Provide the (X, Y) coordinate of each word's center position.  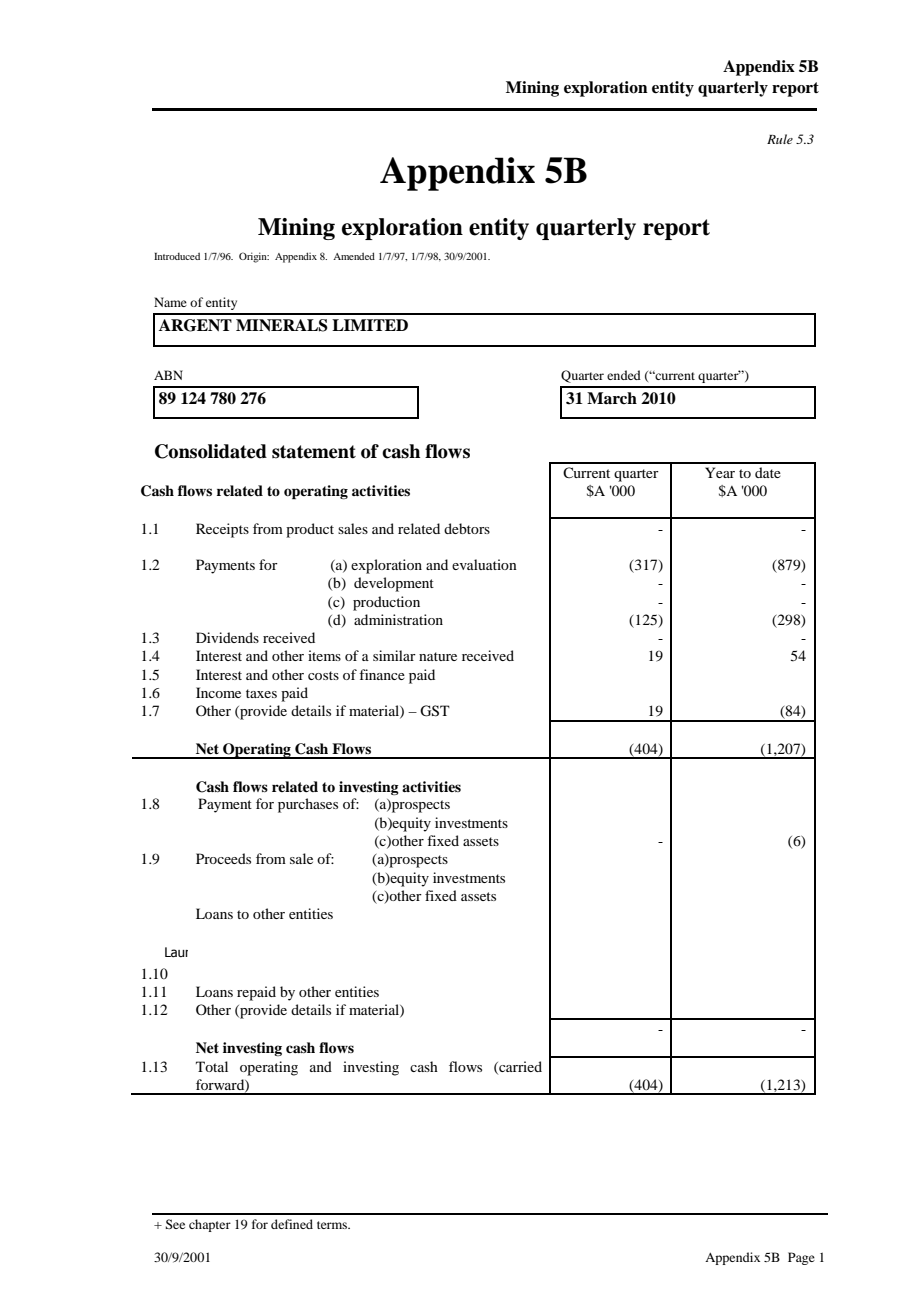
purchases (308, 805)
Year (720, 472)
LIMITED (370, 325)
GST (435, 711)
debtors (467, 528)
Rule (780, 139)
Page (801, 1258)
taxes (261, 693)
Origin (254, 257)
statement (314, 452)
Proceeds (223, 858)
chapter (210, 1225)
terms (333, 1225)
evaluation (484, 564)
